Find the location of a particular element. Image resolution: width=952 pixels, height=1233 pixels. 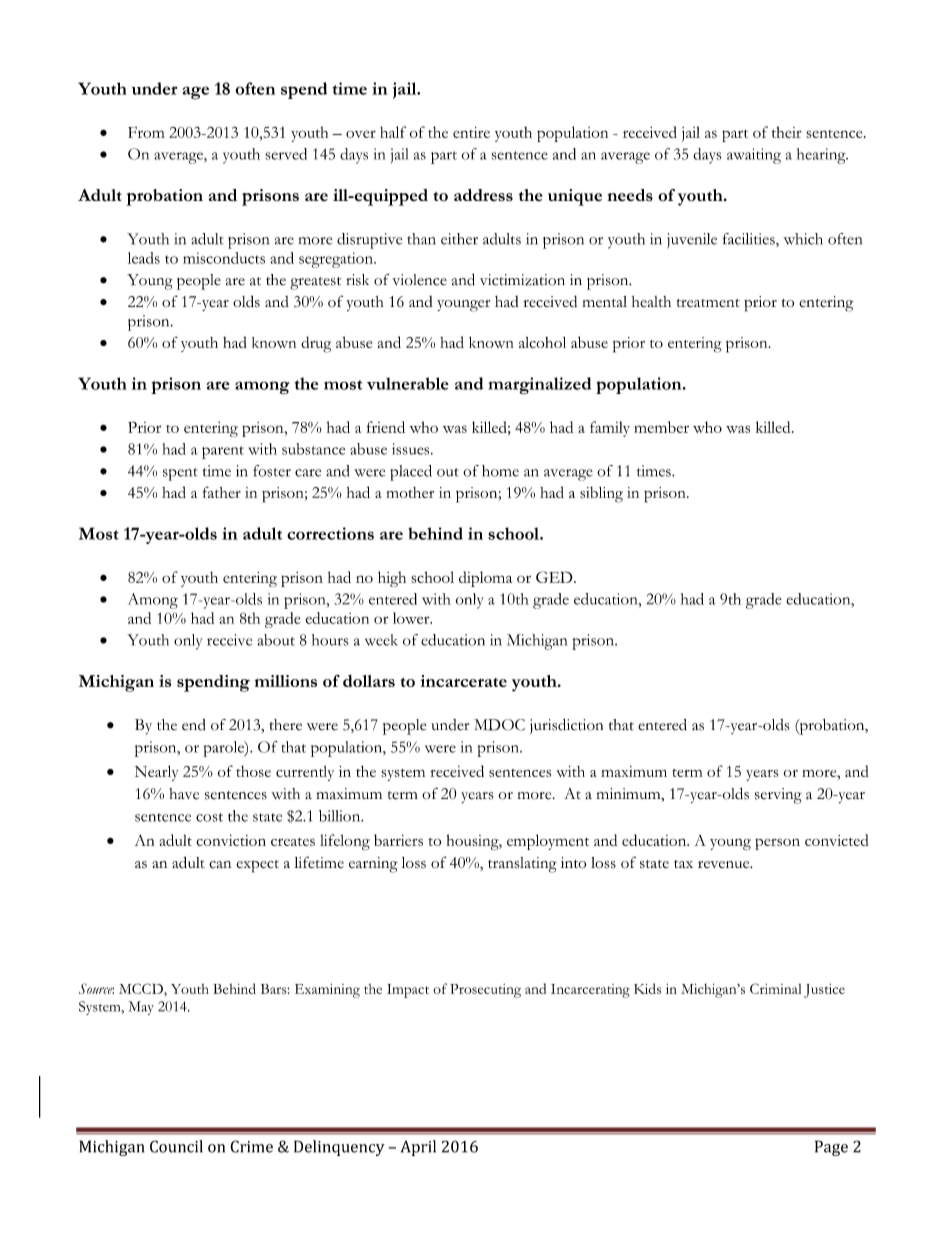

sibling is located at coordinates (601, 494).
